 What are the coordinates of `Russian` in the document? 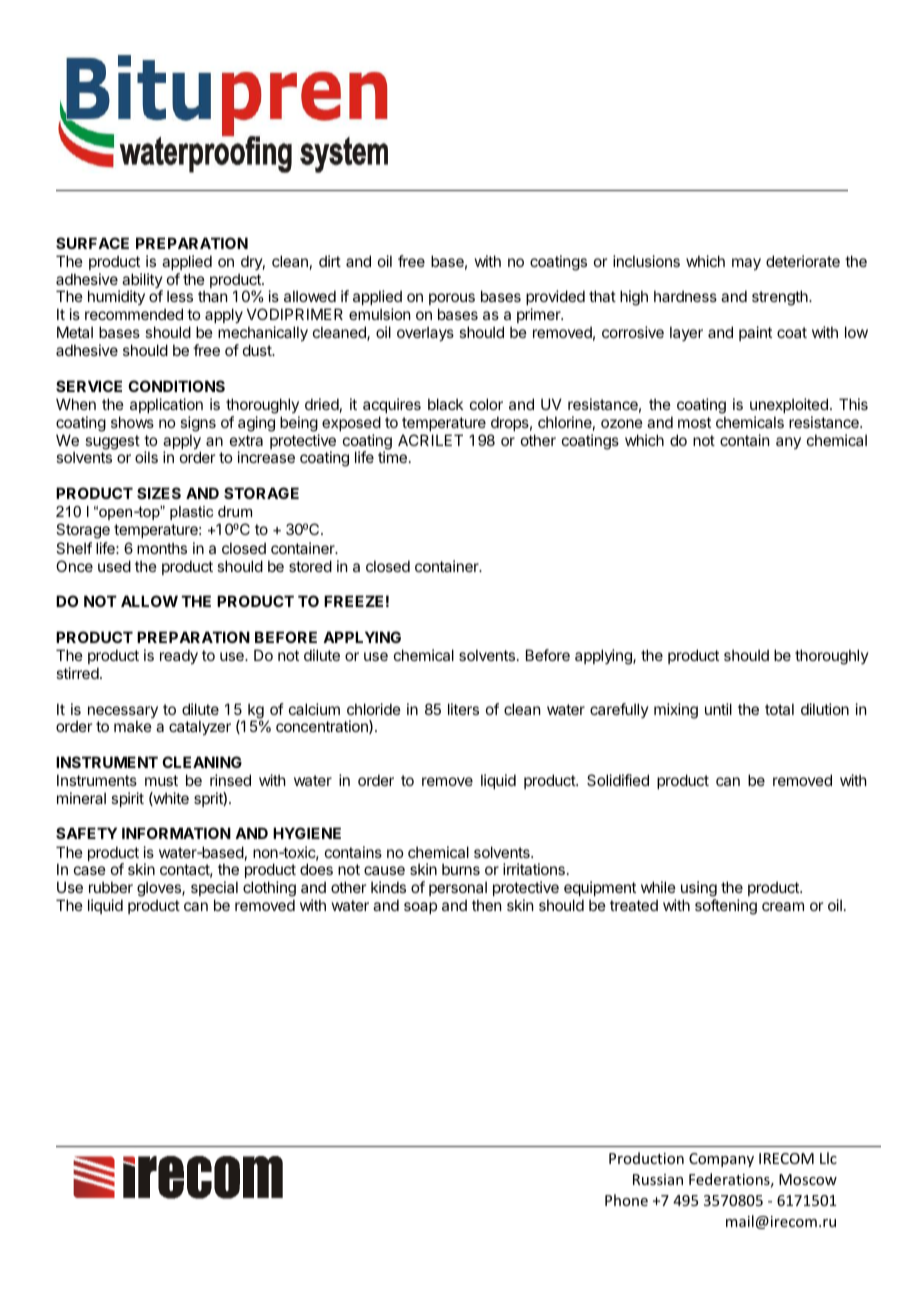 It's located at (658, 1179).
